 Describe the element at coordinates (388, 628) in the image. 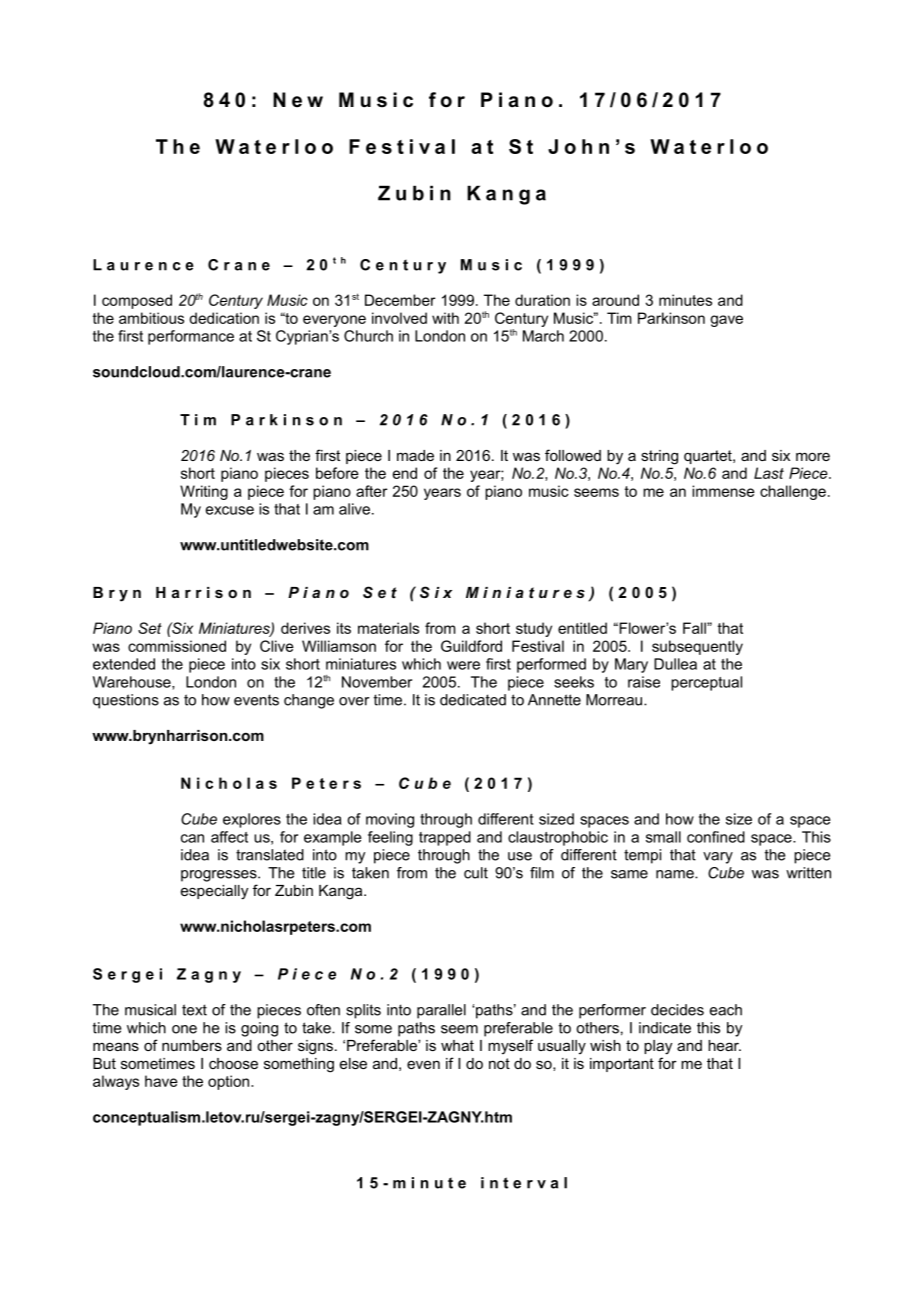

I see `materials` at that location.
